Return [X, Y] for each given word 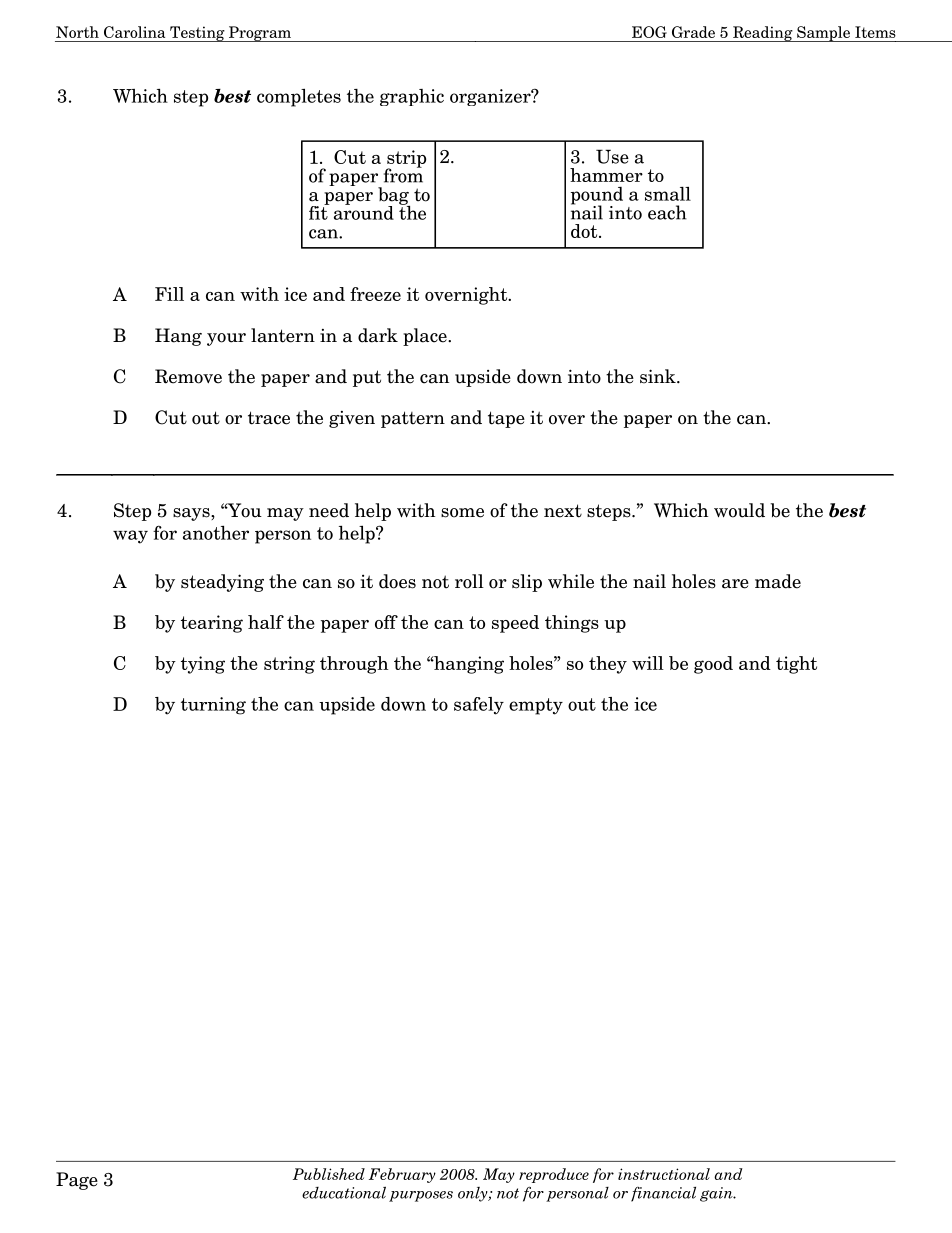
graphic [412, 97]
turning [213, 706]
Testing [197, 34]
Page [77, 1181]
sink [659, 376]
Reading [763, 34]
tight [796, 665]
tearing [212, 624]
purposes [421, 1196]
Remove [188, 376]
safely [479, 706]
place [426, 337]
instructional [664, 1174]
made [778, 581]
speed [515, 624]
